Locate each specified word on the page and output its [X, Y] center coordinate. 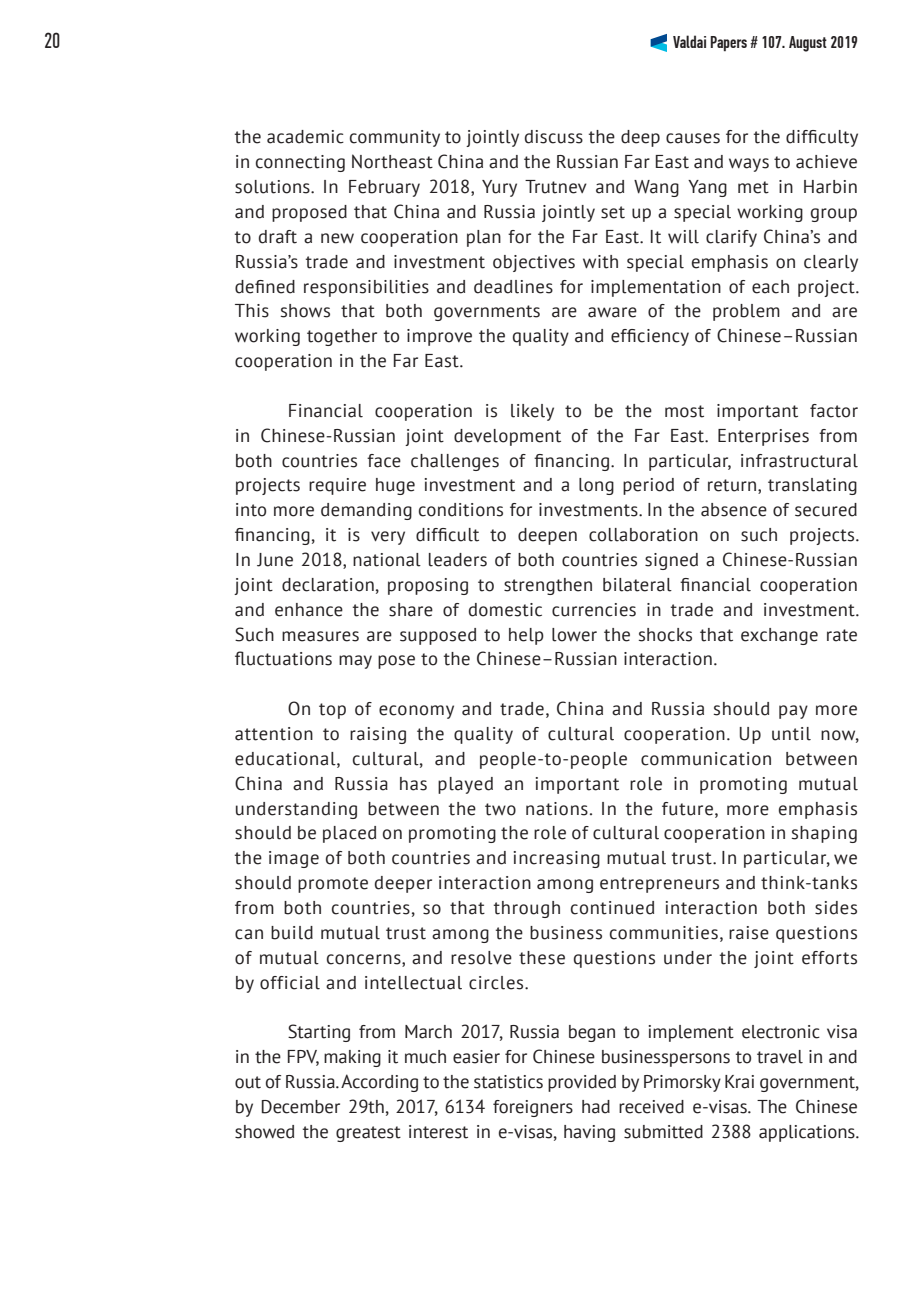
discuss [554, 137]
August [808, 44]
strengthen [548, 586]
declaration [328, 585]
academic [305, 137]
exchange [779, 636]
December [301, 1107]
